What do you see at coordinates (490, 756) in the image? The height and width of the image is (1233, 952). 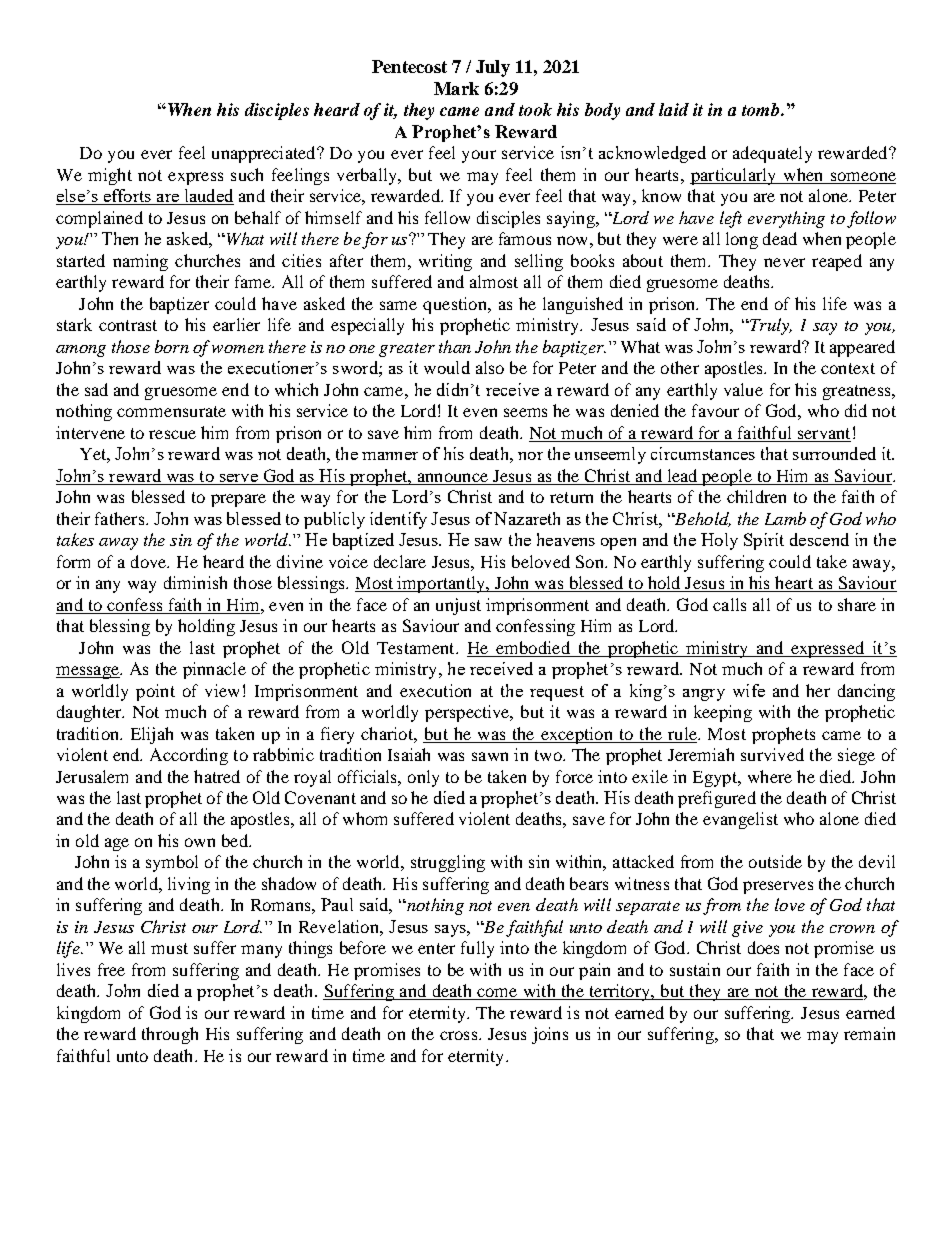 I see `sawn` at bounding box center [490, 756].
